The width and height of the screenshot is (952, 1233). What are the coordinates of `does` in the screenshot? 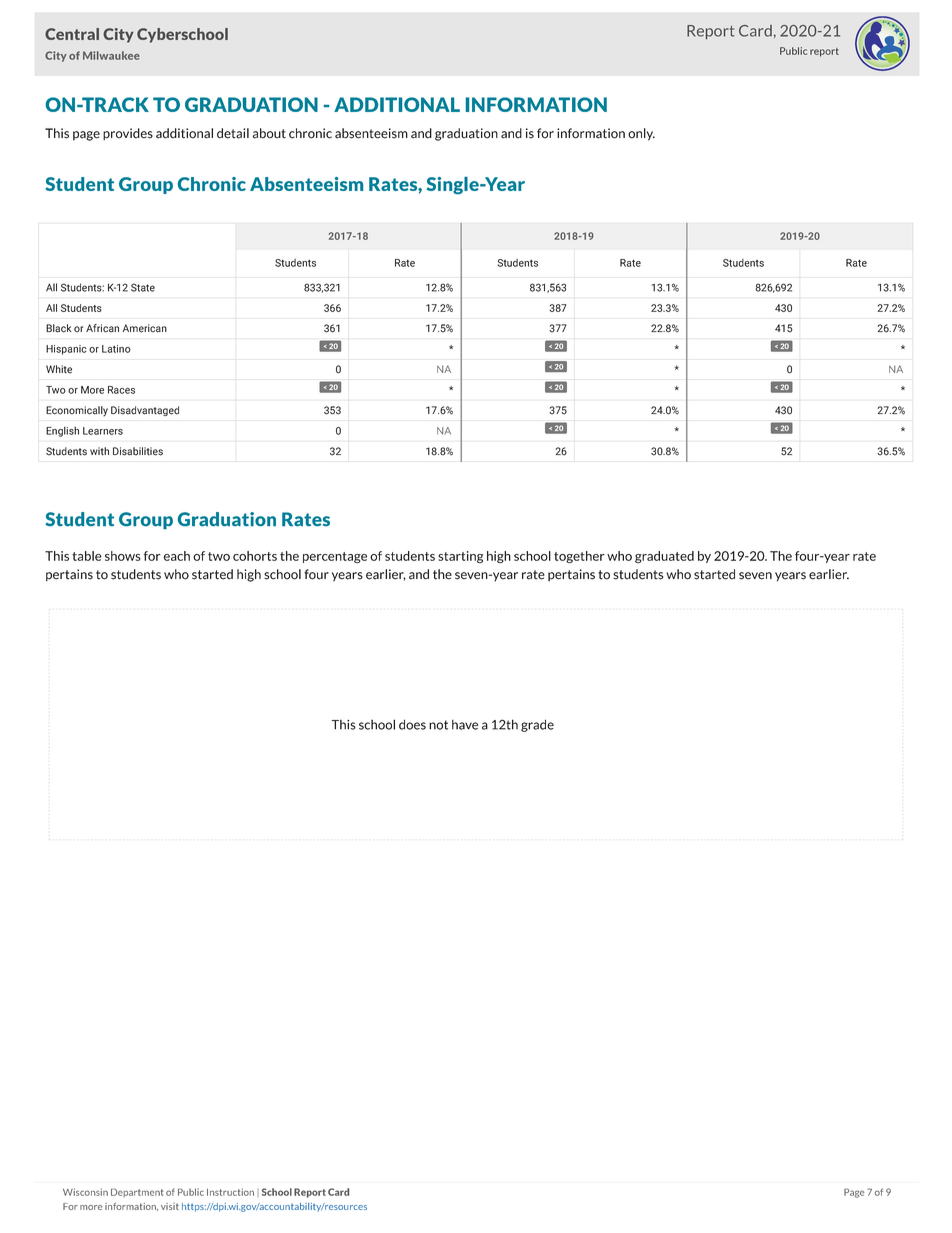 It's located at (412, 724).
